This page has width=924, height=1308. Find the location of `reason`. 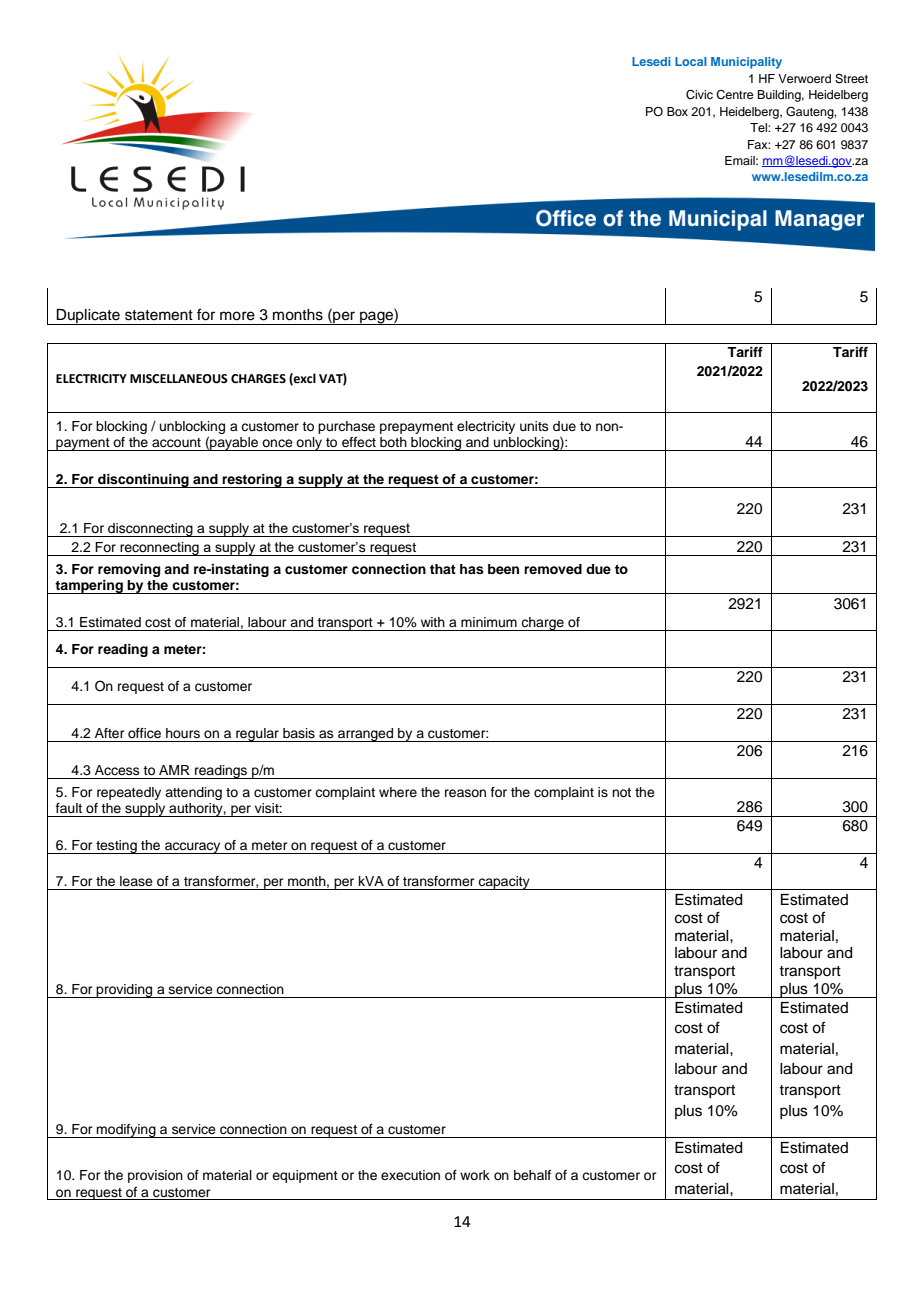

reason is located at coordinates (465, 793).
